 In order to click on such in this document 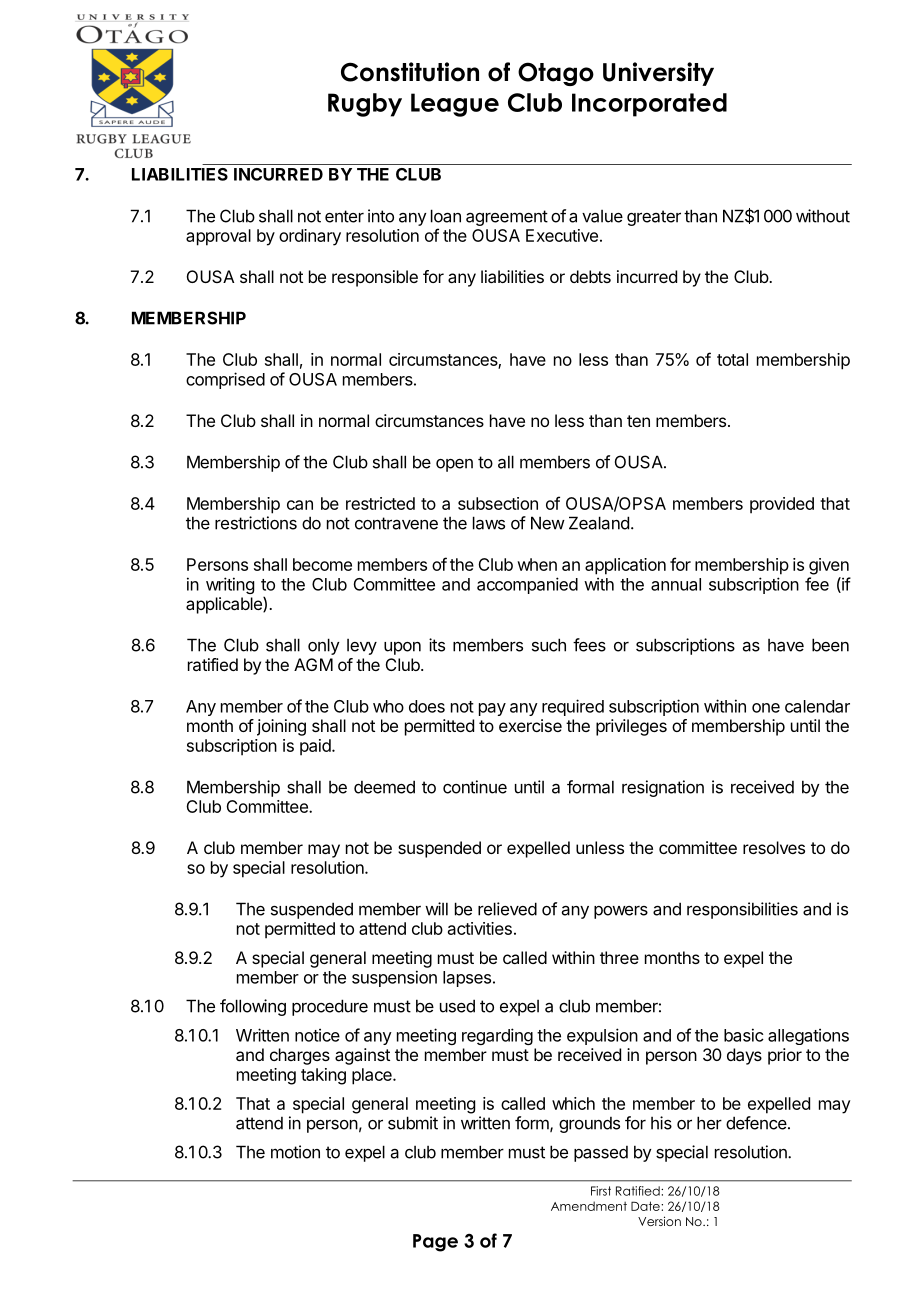, I will do `click(549, 645)`.
